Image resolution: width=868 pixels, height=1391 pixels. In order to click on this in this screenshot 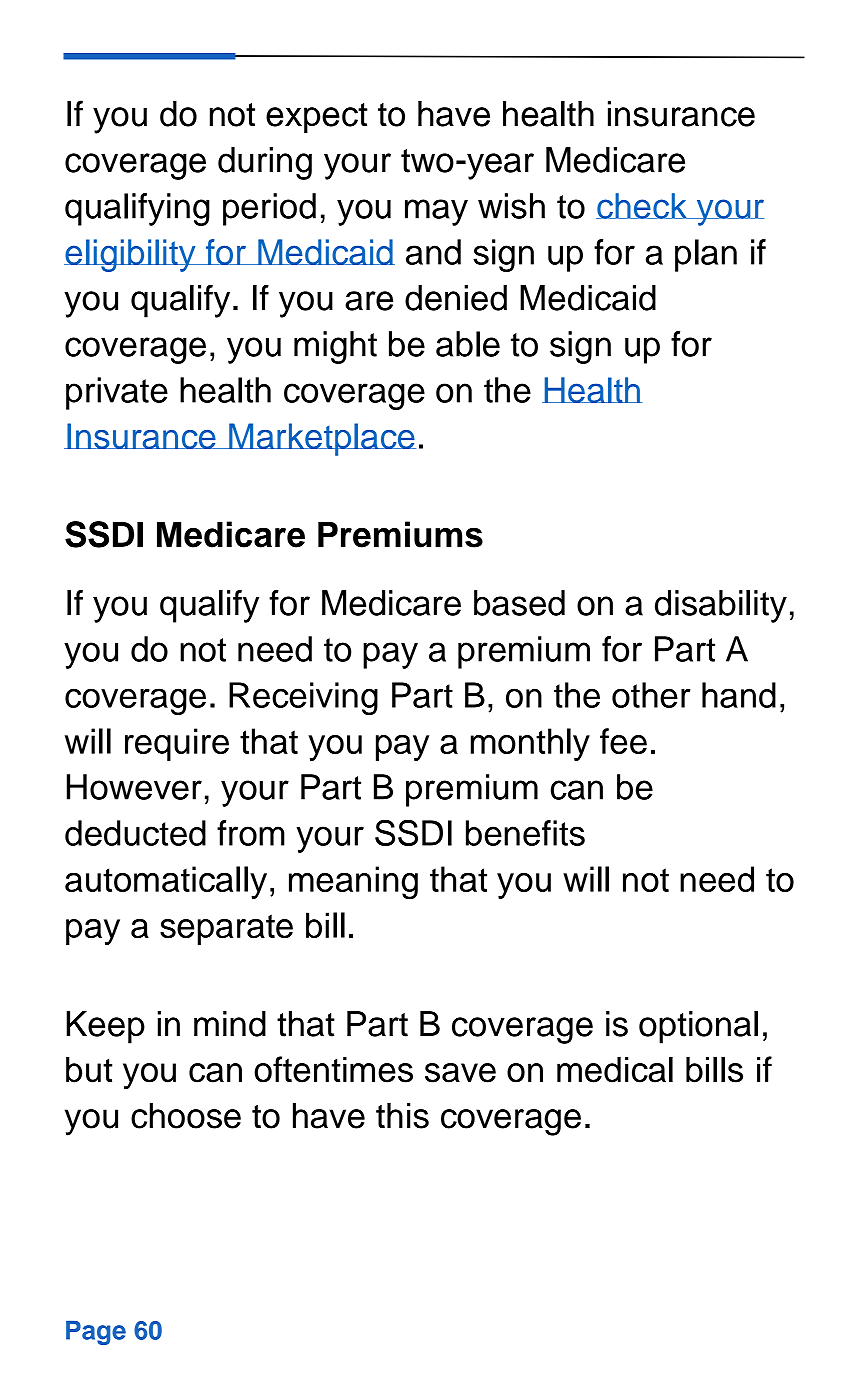, I will do `click(402, 1116)`.
